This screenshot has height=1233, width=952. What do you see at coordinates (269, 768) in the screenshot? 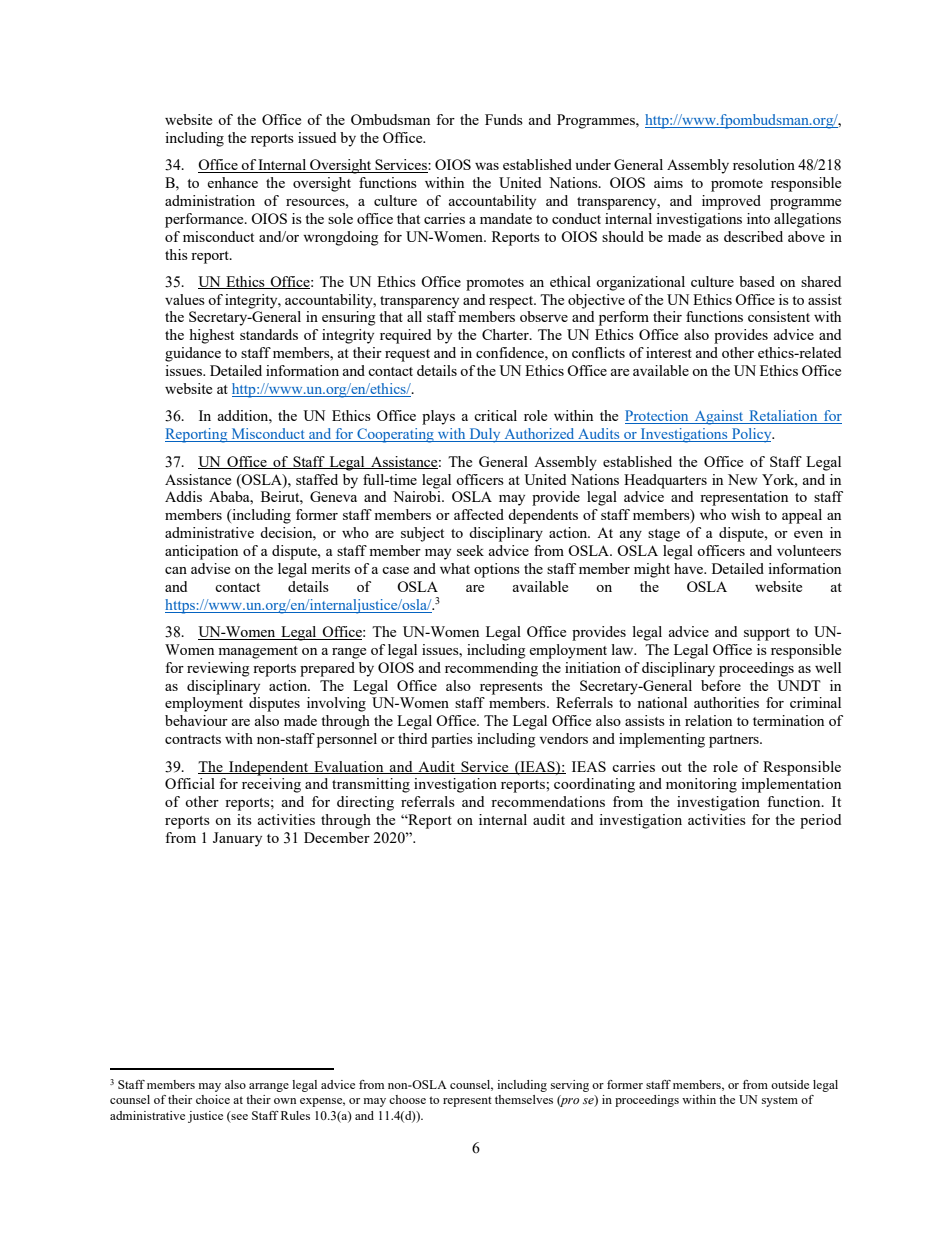
I see `Independent` at bounding box center [269, 768].
